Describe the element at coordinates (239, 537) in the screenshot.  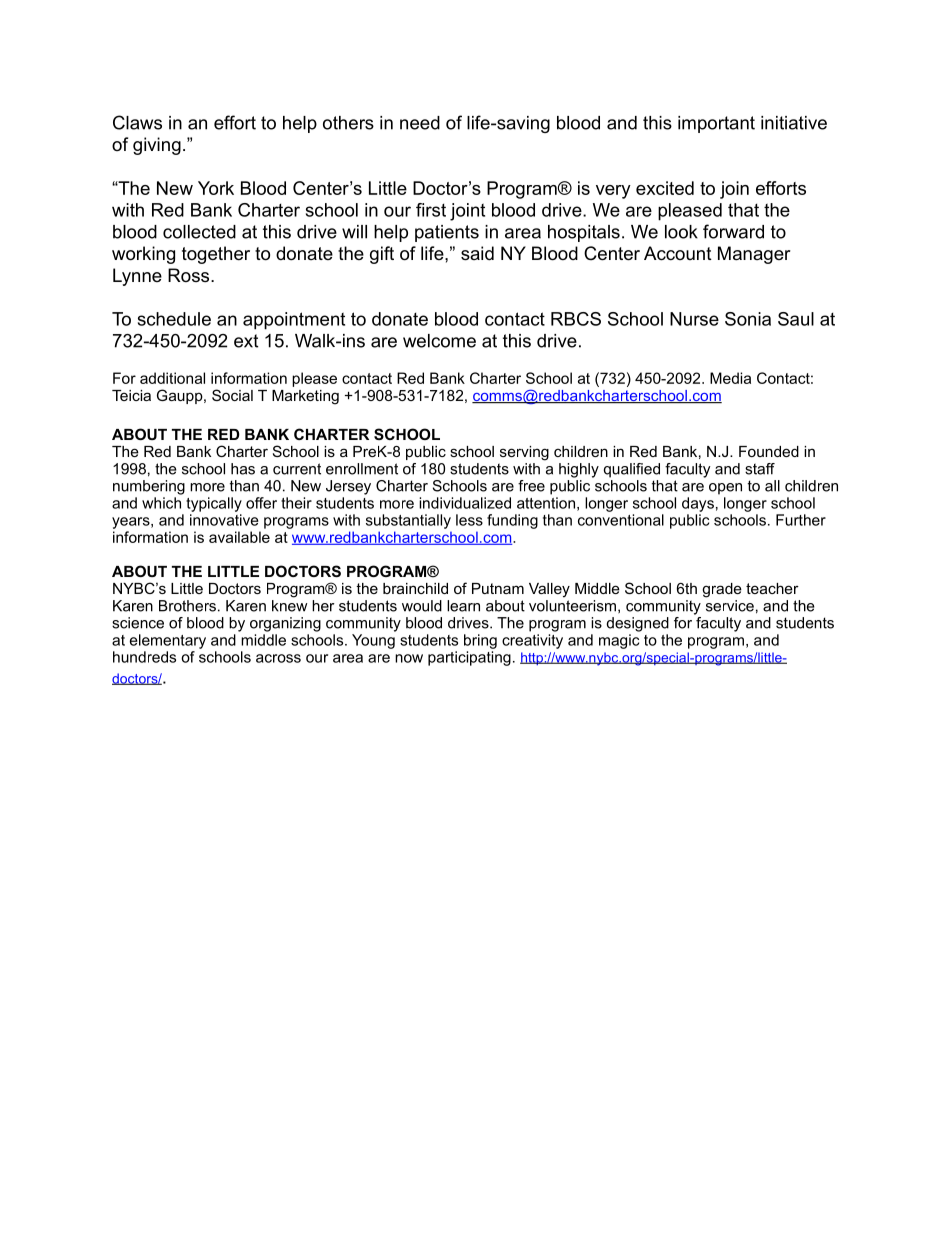
I see `available` at that location.
